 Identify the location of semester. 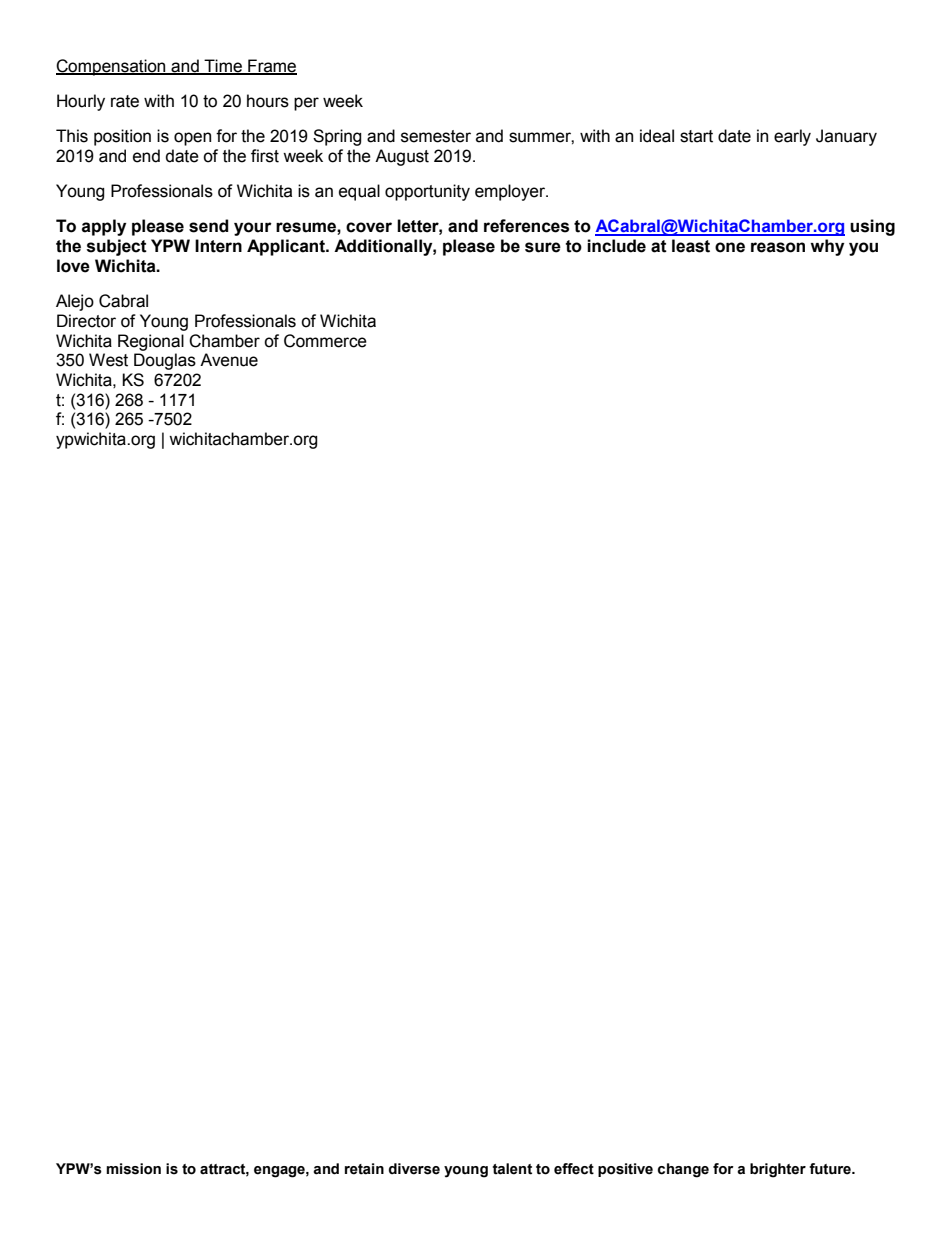
(436, 136).
